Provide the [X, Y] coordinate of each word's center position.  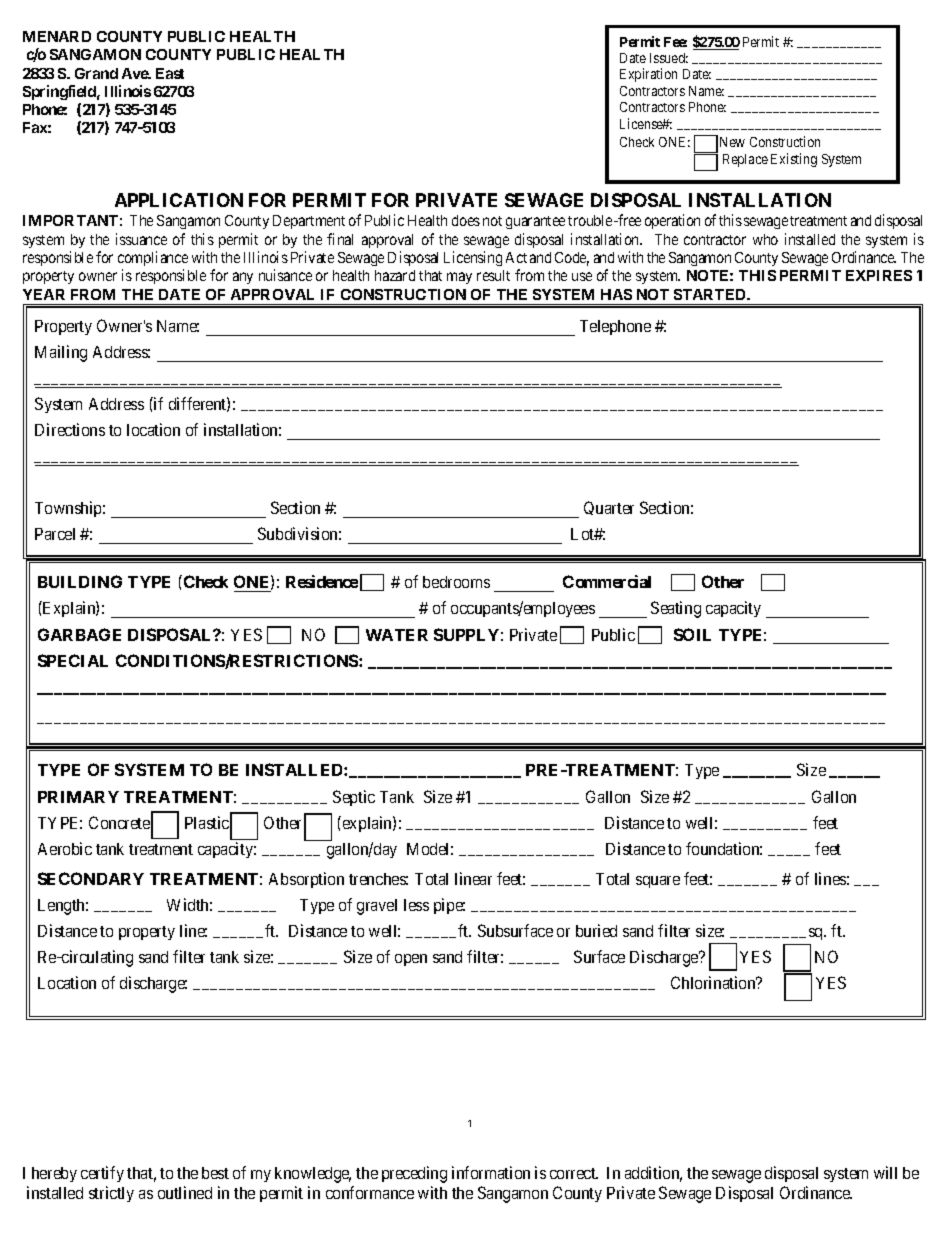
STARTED [711, 294]
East [170, 73]
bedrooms [456, 582]
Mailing [61, 353]
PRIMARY [78, 797]
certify [102, 1174]
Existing [794, 160]
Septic [354, 798]
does [466, 220]
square [658, 882]
